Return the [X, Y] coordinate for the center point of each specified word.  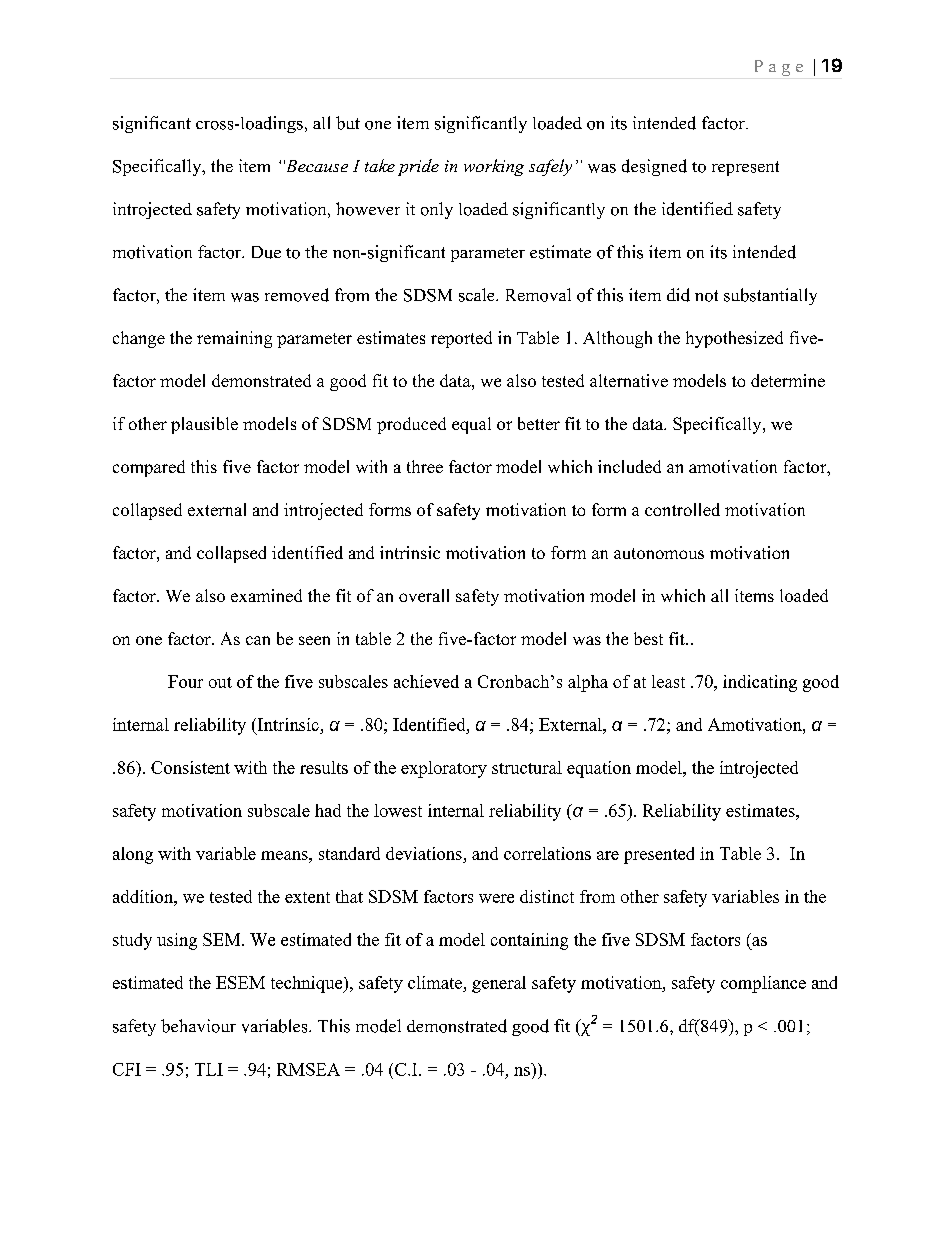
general [499, 984]
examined [266, 595]
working [494, 167]
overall [424, 595]
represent [745, 168]
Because [316, 166]
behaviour [198, 1026]
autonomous [659, 553]
